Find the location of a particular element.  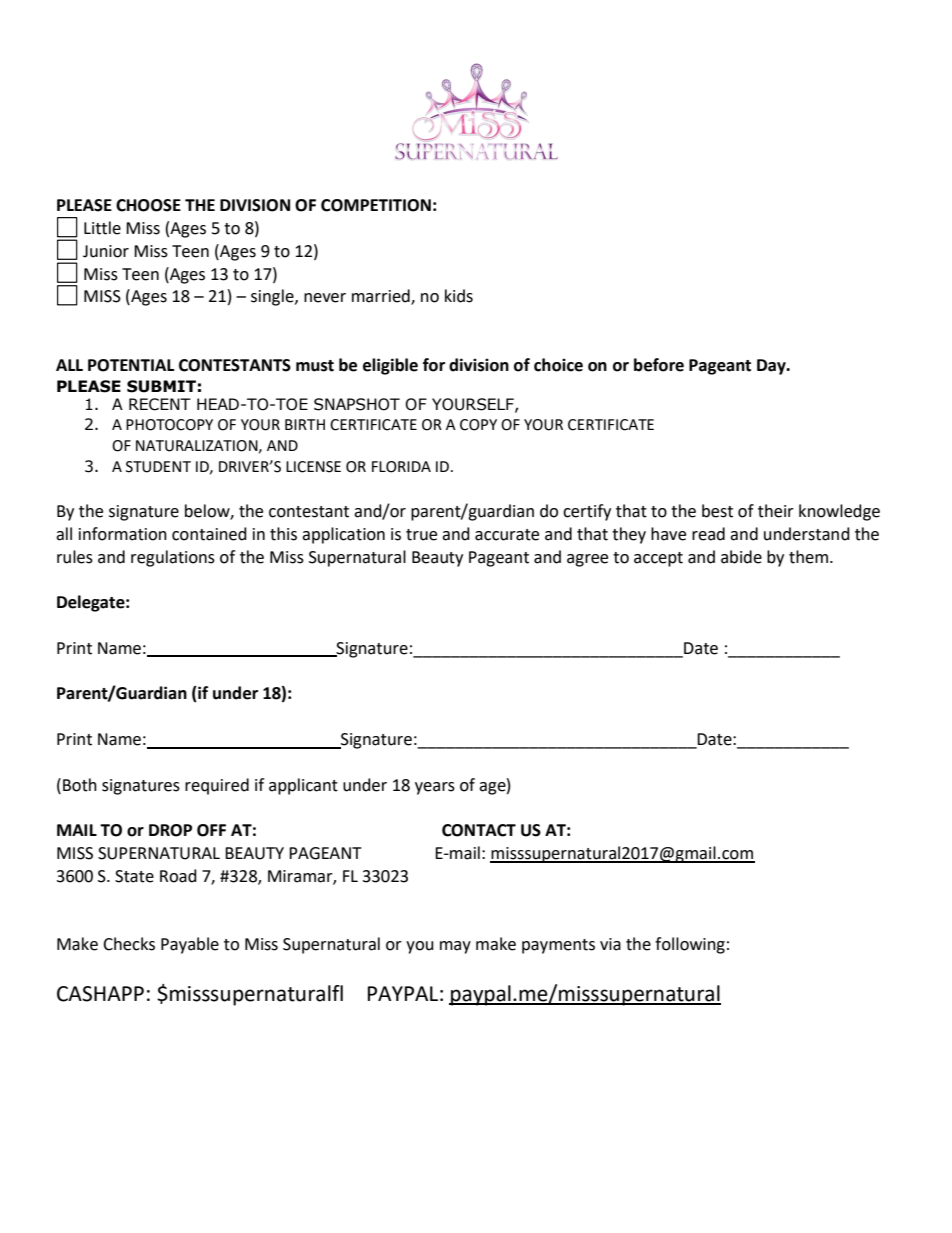

true is located at coordinates (421, 535).
